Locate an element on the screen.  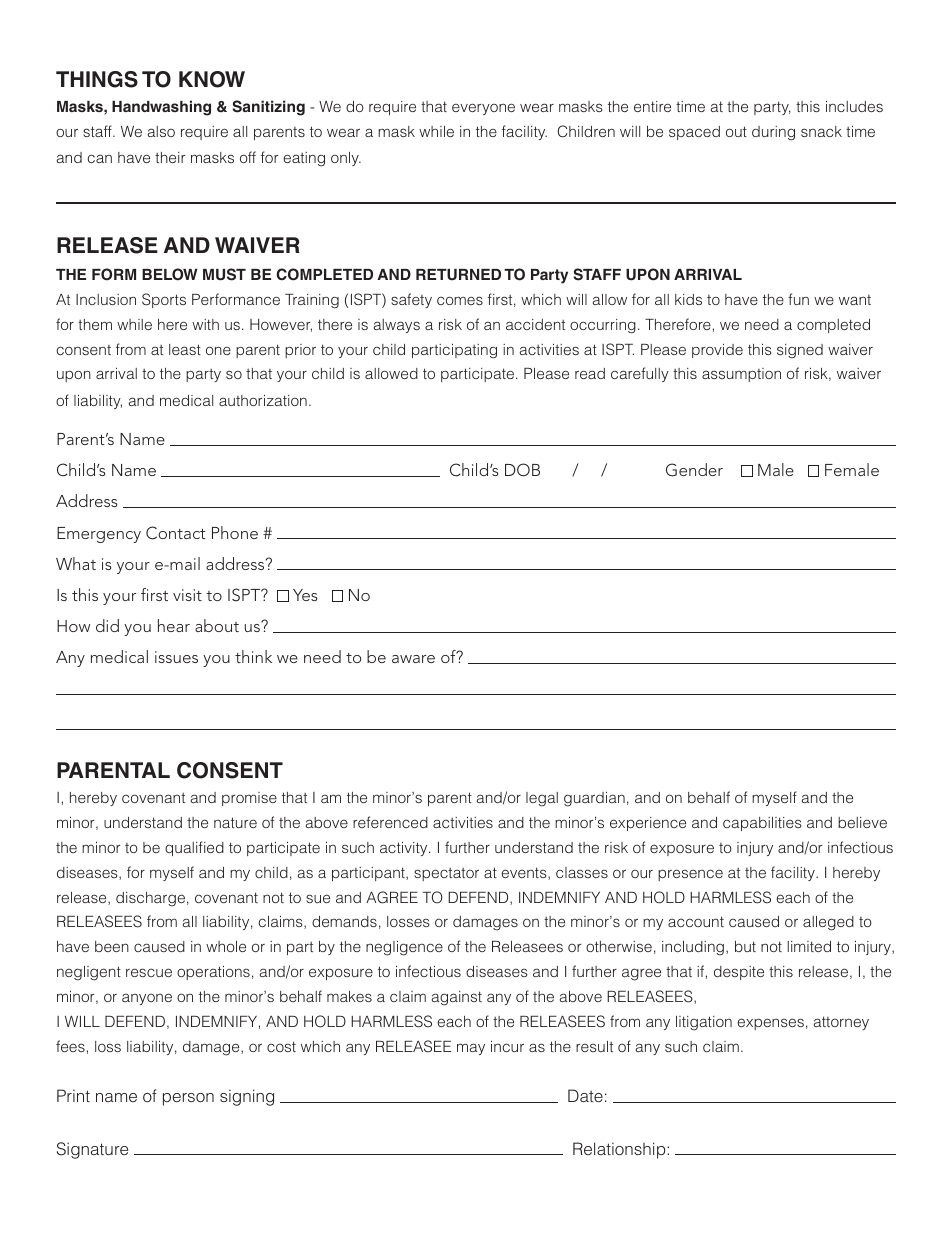
during is located at coordinates (773, 133).
